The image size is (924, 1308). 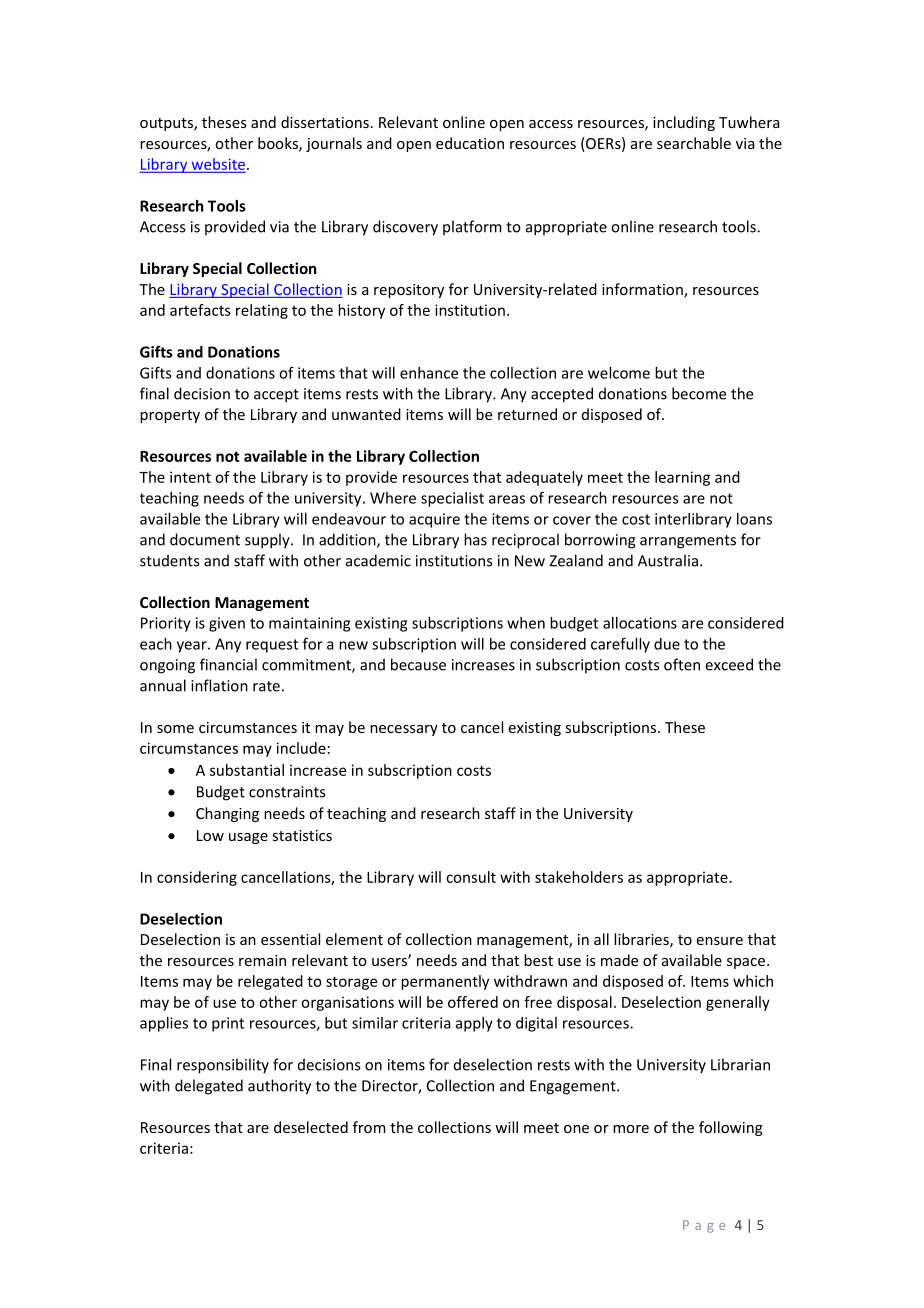 I want to click on usage, so click(x=248, y=838).
